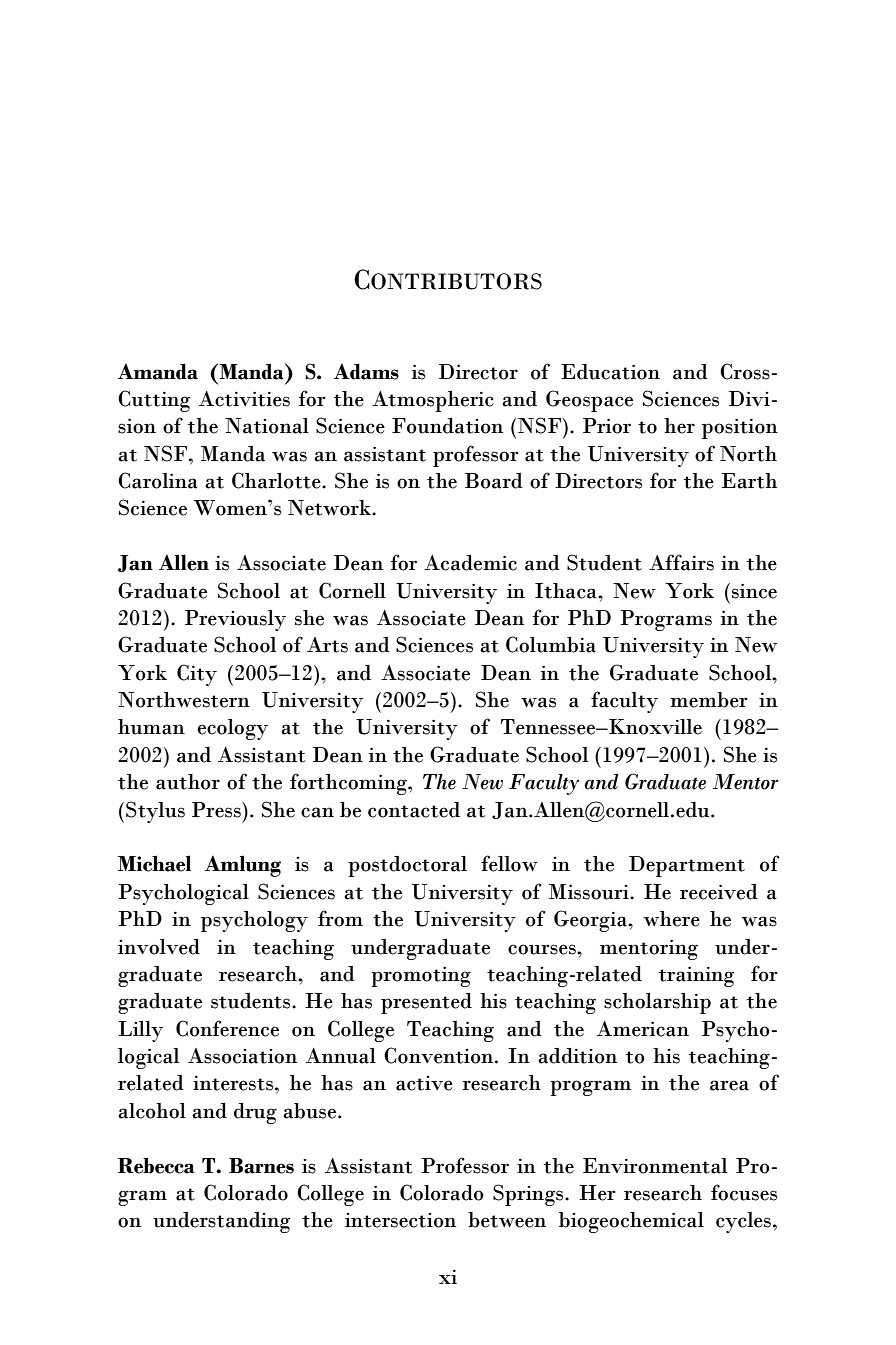  I want to click on intersection, so click(400, 1220).
